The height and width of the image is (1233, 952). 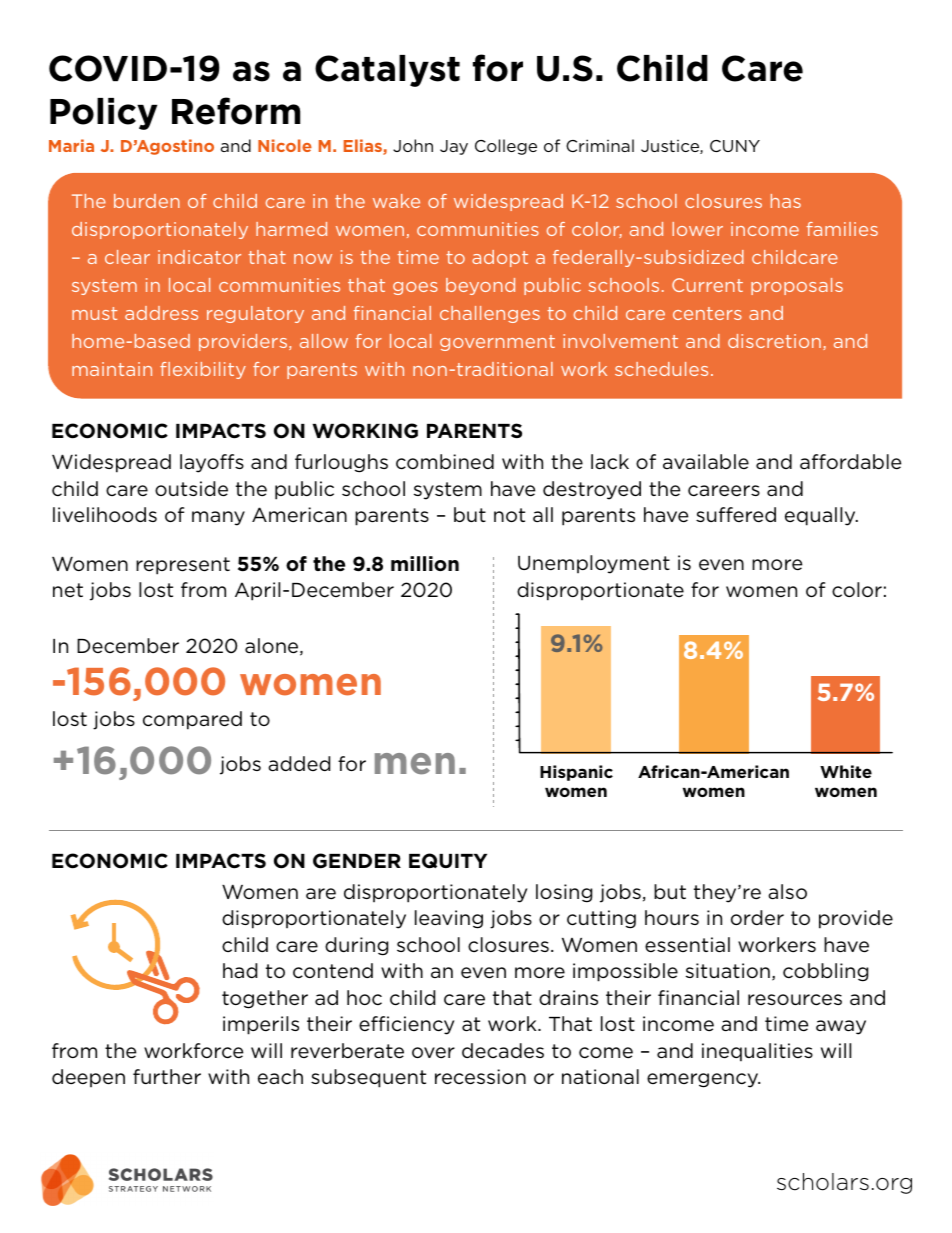 I want to click on further, so click(x=167, y=1077).
